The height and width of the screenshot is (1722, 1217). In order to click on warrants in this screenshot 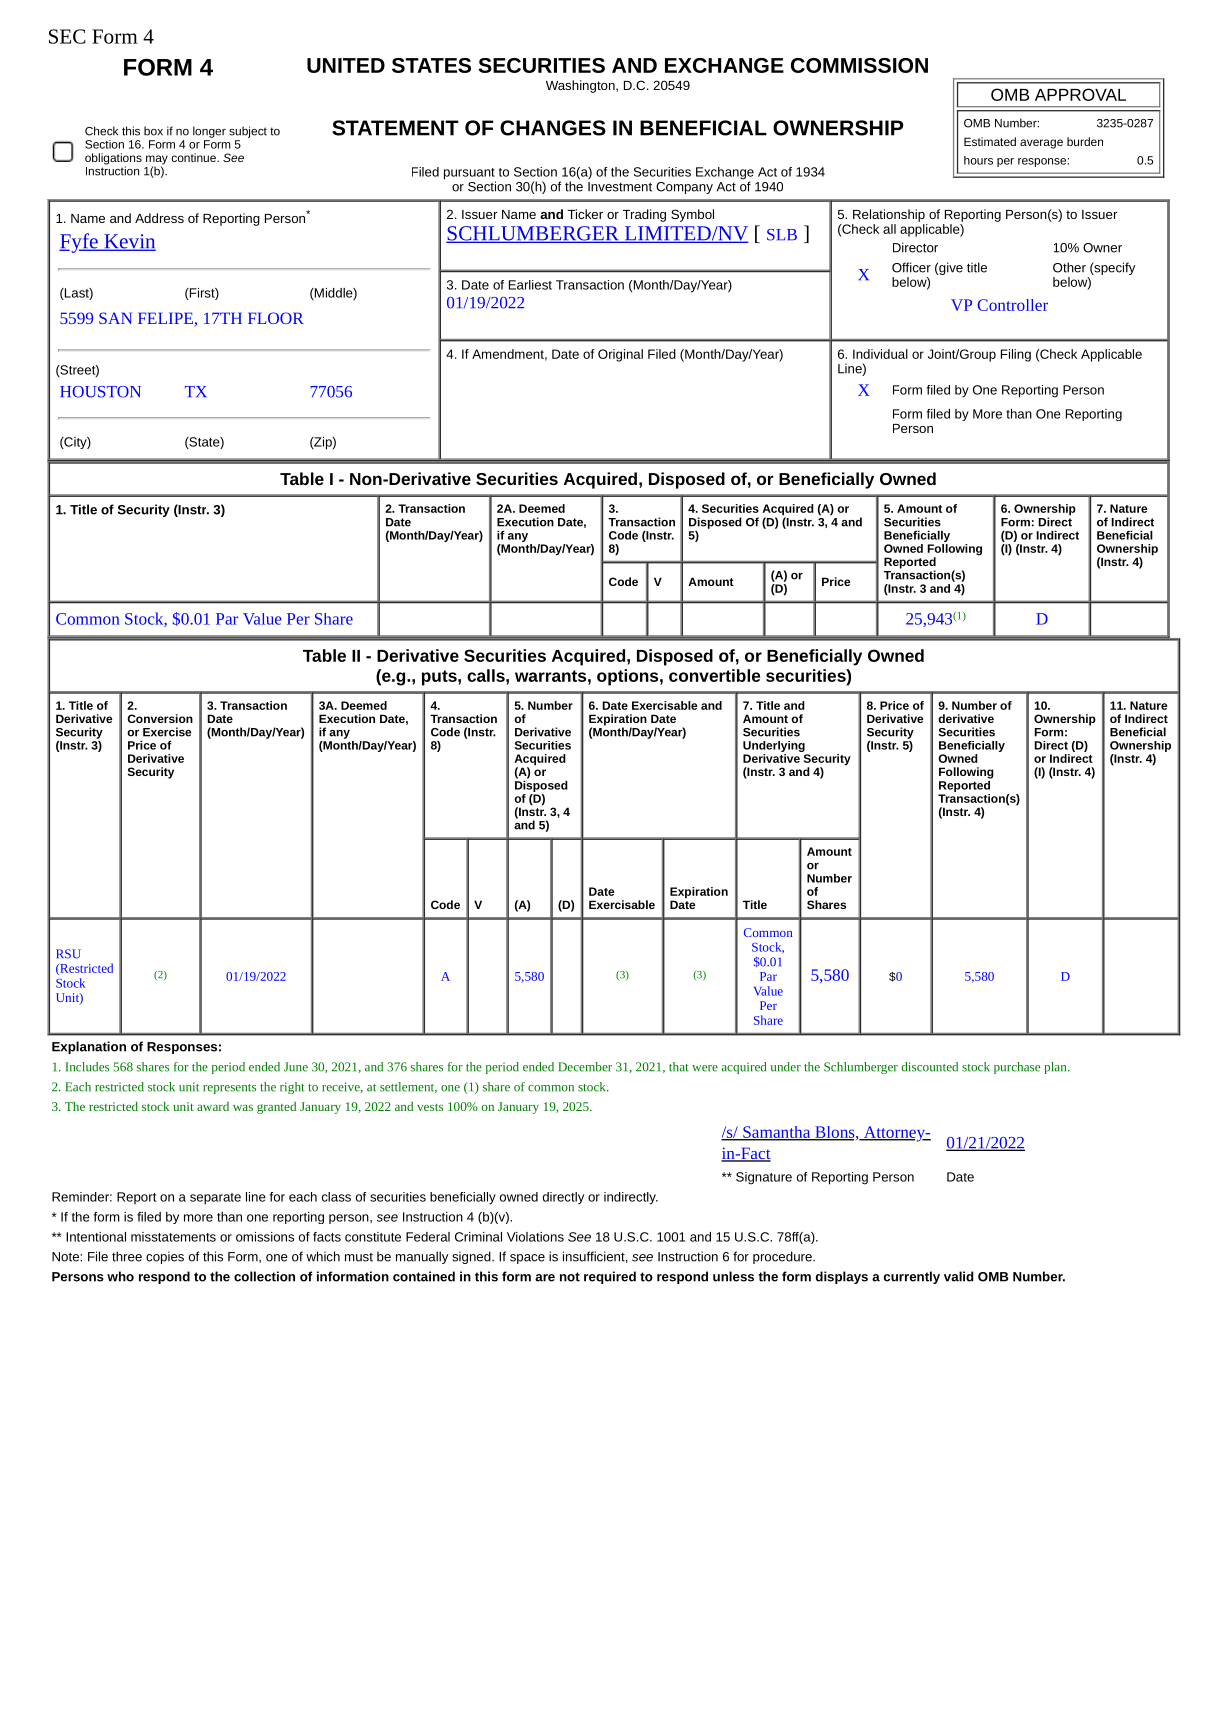, I will do `click(550, 676)`.
